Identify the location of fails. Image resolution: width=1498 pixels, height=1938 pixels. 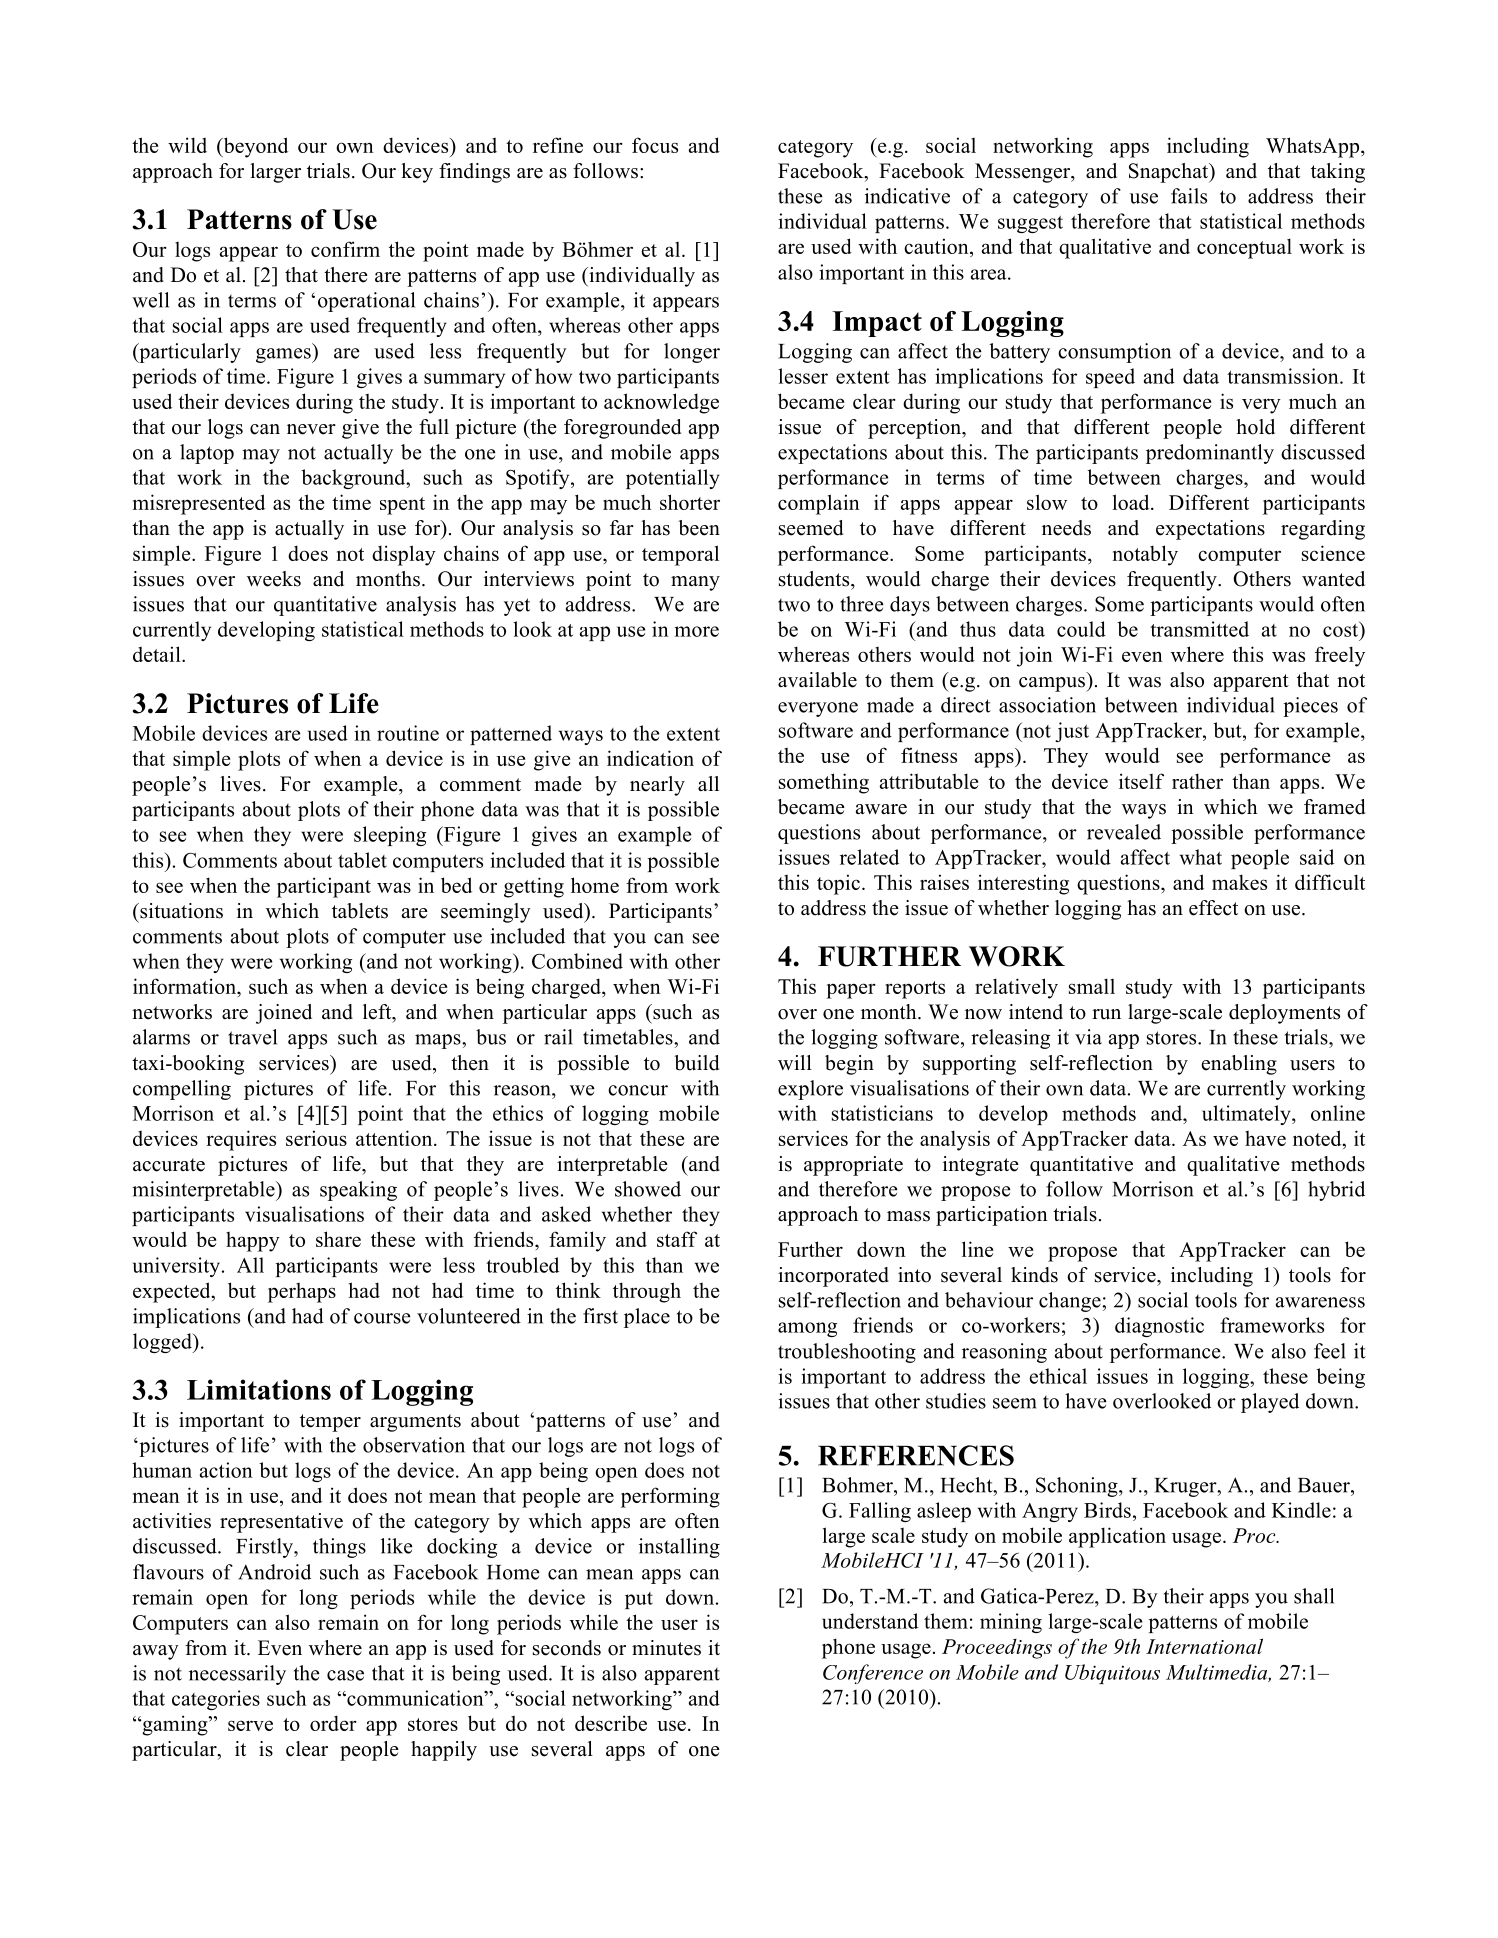
(1189, 196).
